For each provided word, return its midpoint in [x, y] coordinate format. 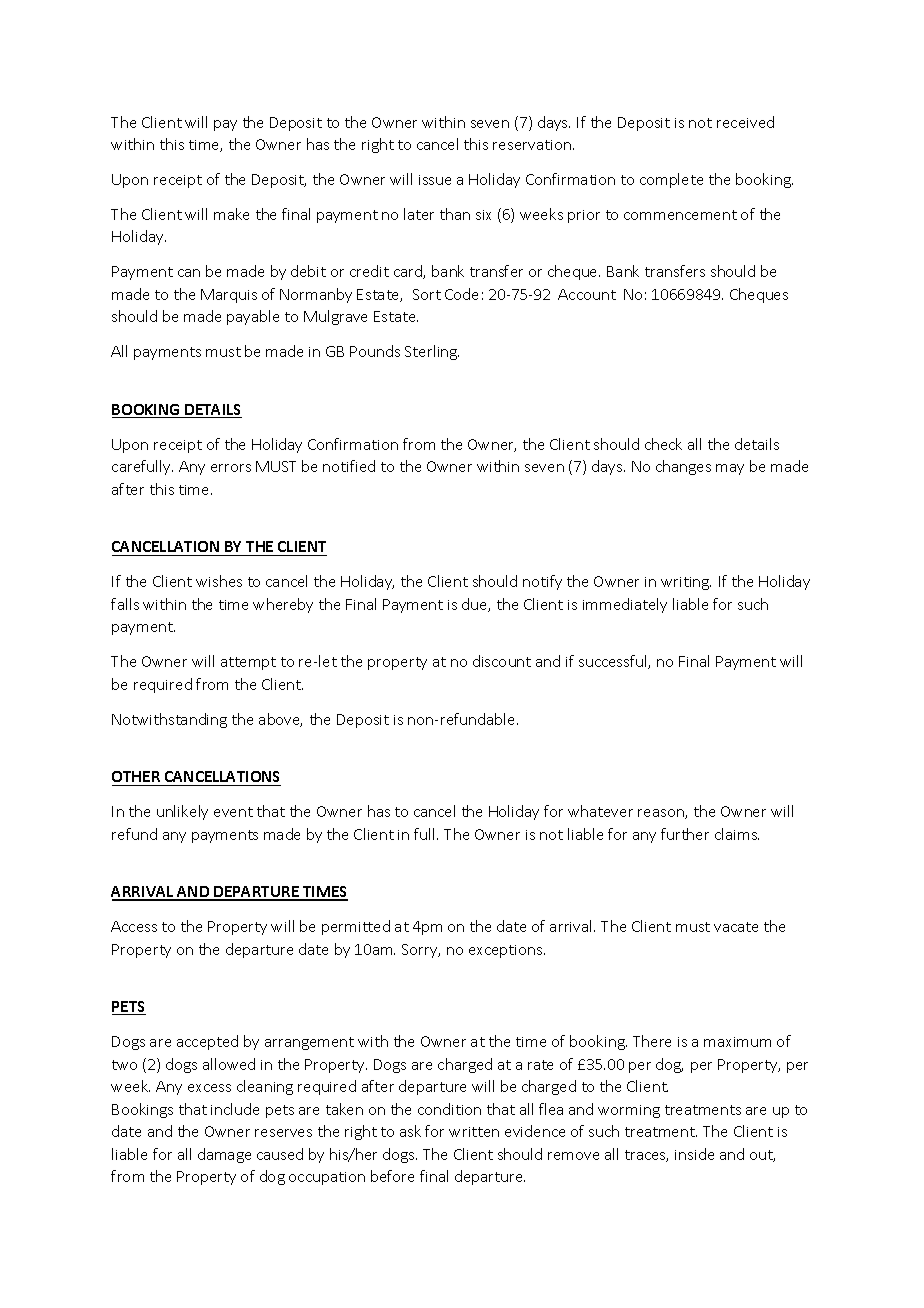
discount [502, 661]
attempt [248, 663]
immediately [625, 605]
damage [224, 1155]
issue [435, 180]
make [231, 214]
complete [671, 180]
